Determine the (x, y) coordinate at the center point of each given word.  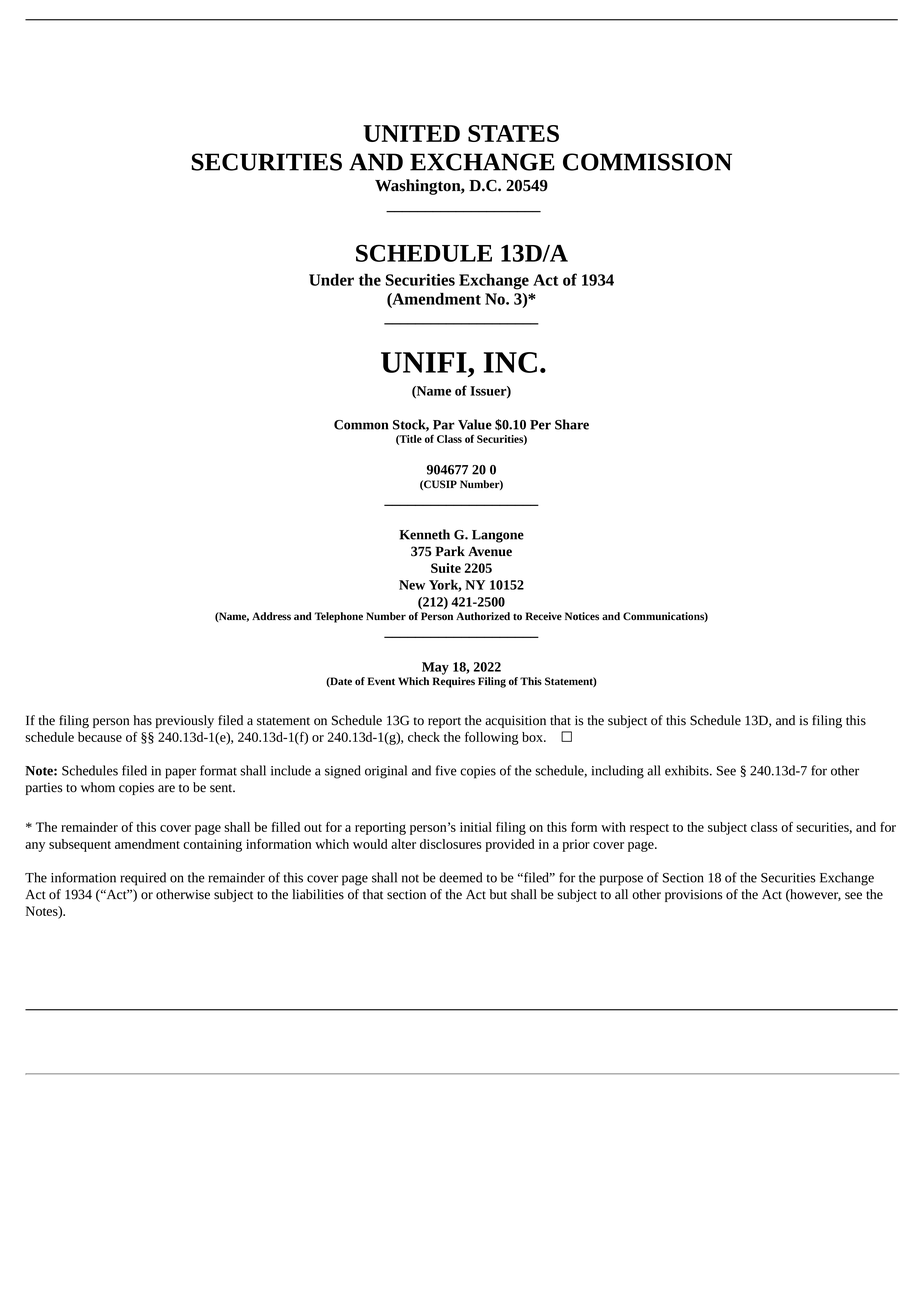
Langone (498, 536)
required (143, 879)
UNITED (411, 133)
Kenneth (424, 534)
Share (572, 424)
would (370, 844)
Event (381, 681)
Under (331, 279)
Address (271, 616)
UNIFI (425, 362)
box (533, 737)
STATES (513, 133)
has (142, 720)
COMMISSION (647, 162)
